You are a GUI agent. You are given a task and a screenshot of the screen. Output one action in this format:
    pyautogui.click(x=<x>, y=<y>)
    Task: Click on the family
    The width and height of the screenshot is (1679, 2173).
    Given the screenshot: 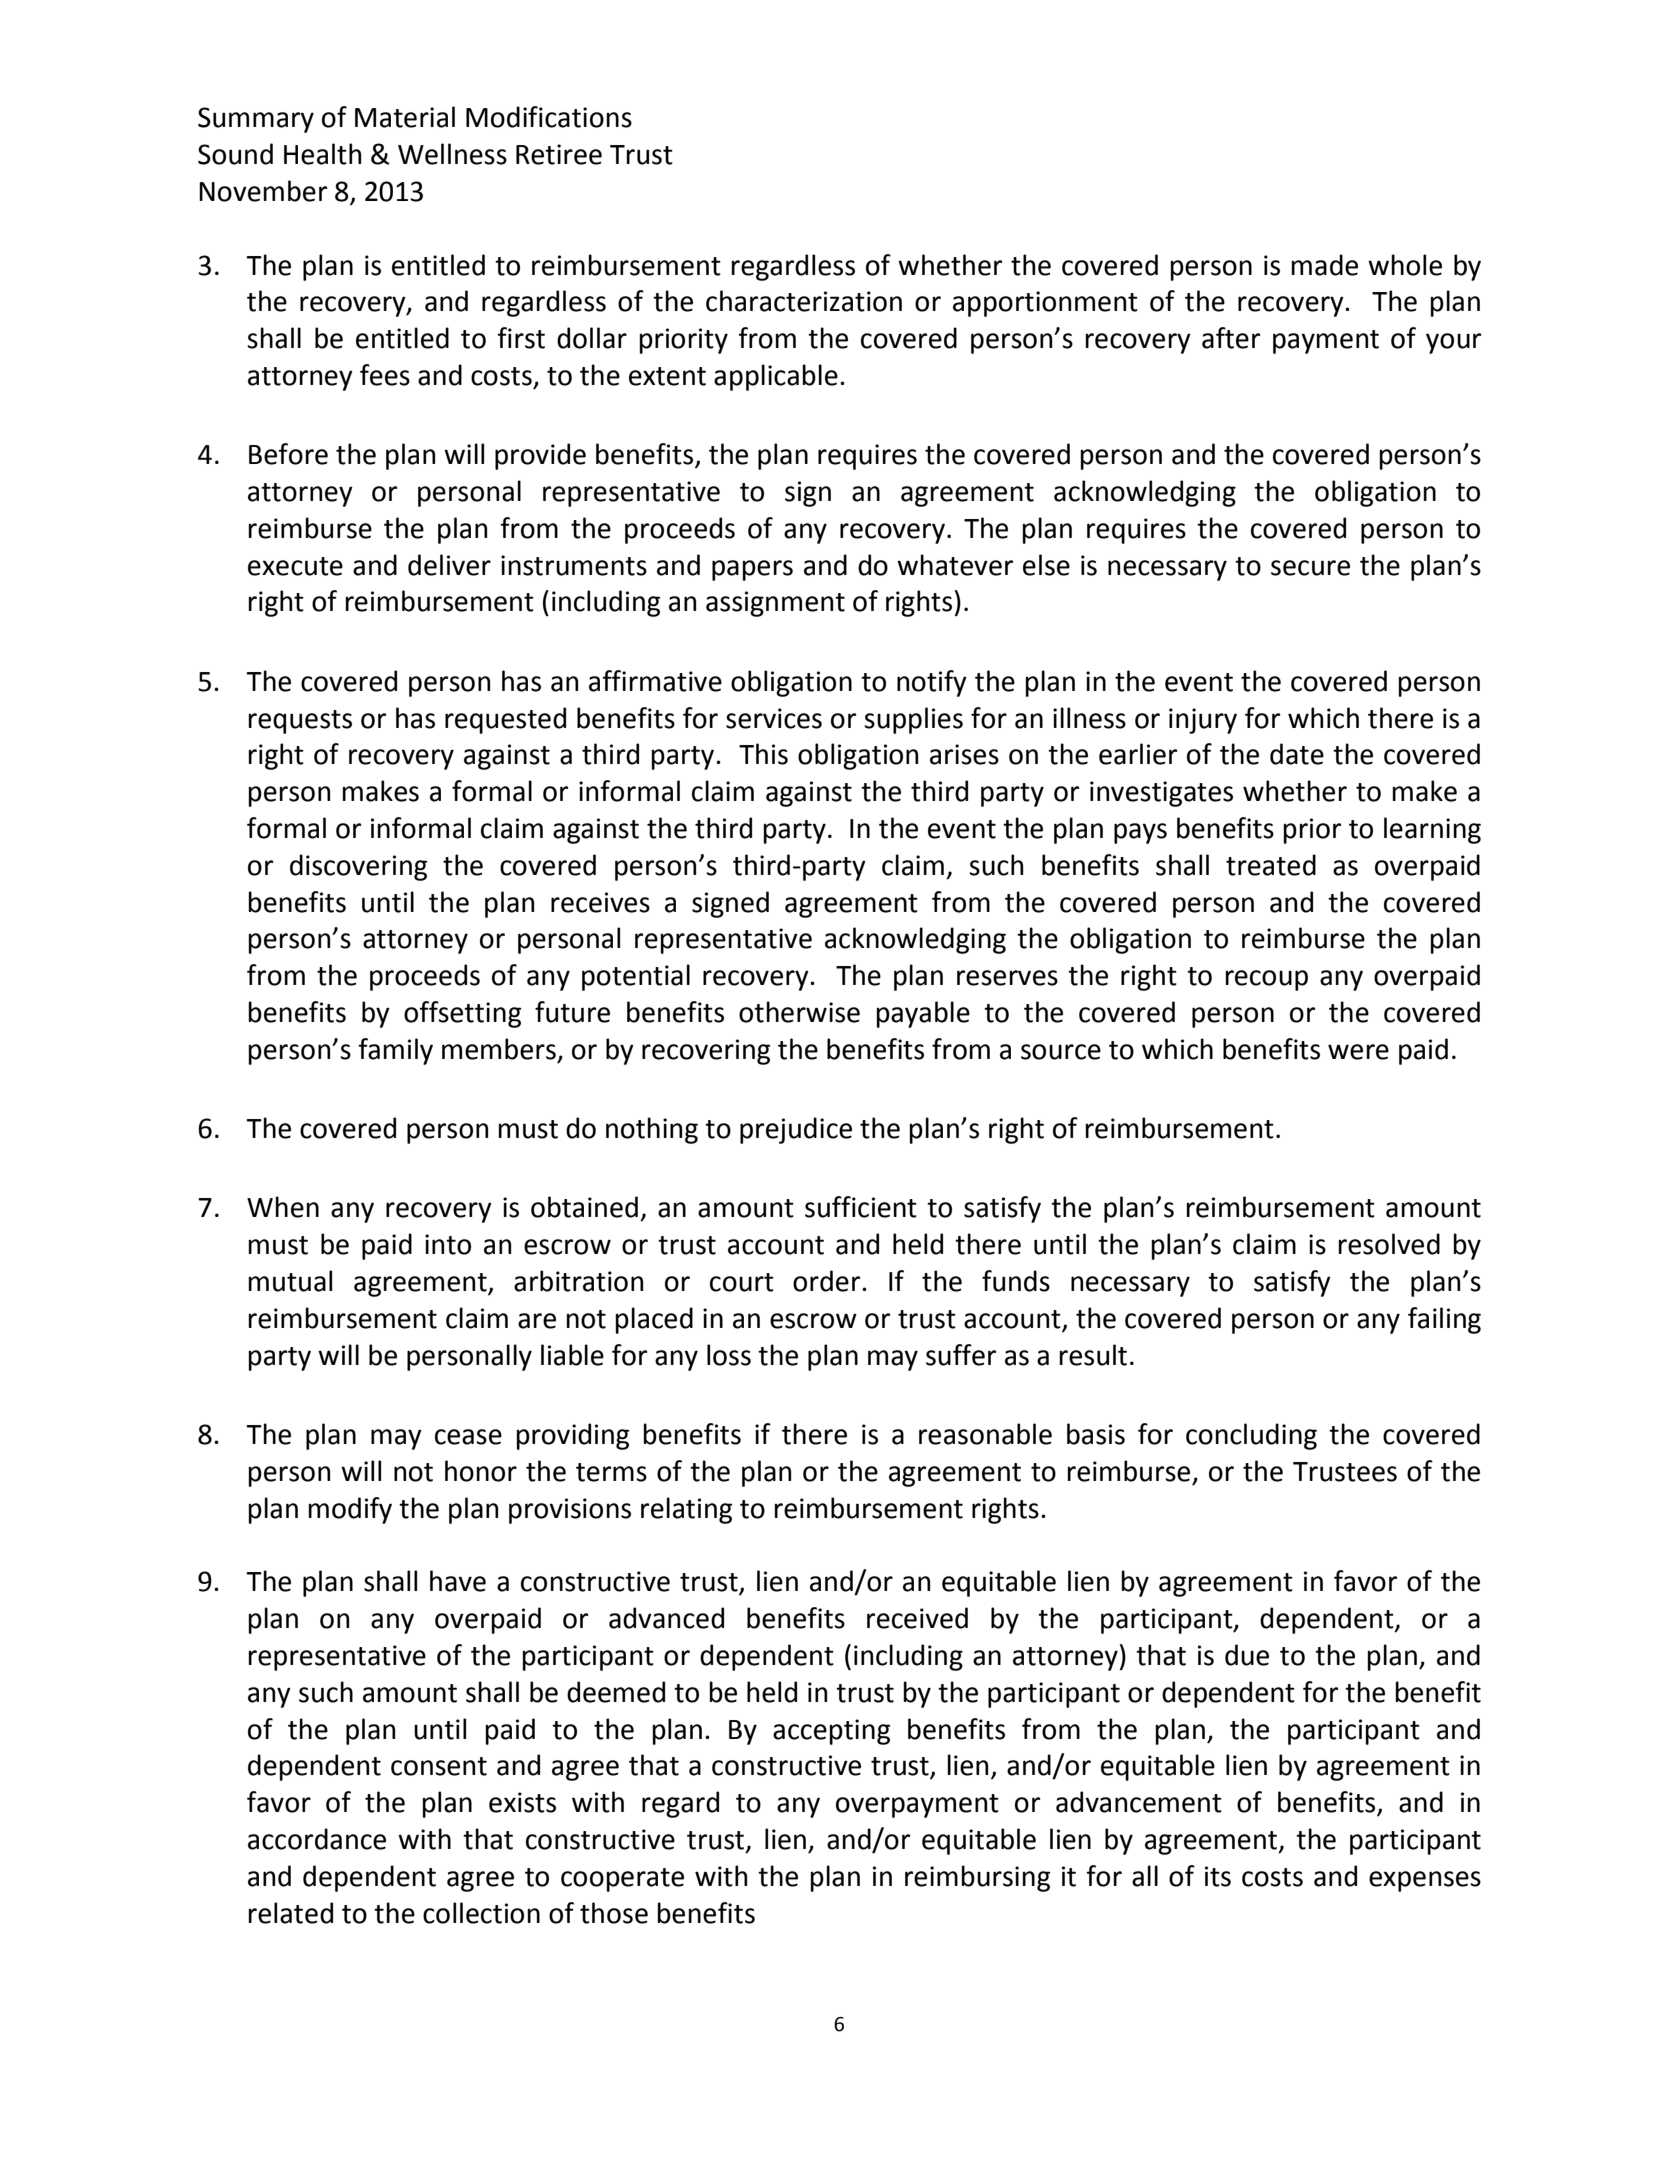 What is the action you would take?
    pyautogui.click(x=395, y=1051)
